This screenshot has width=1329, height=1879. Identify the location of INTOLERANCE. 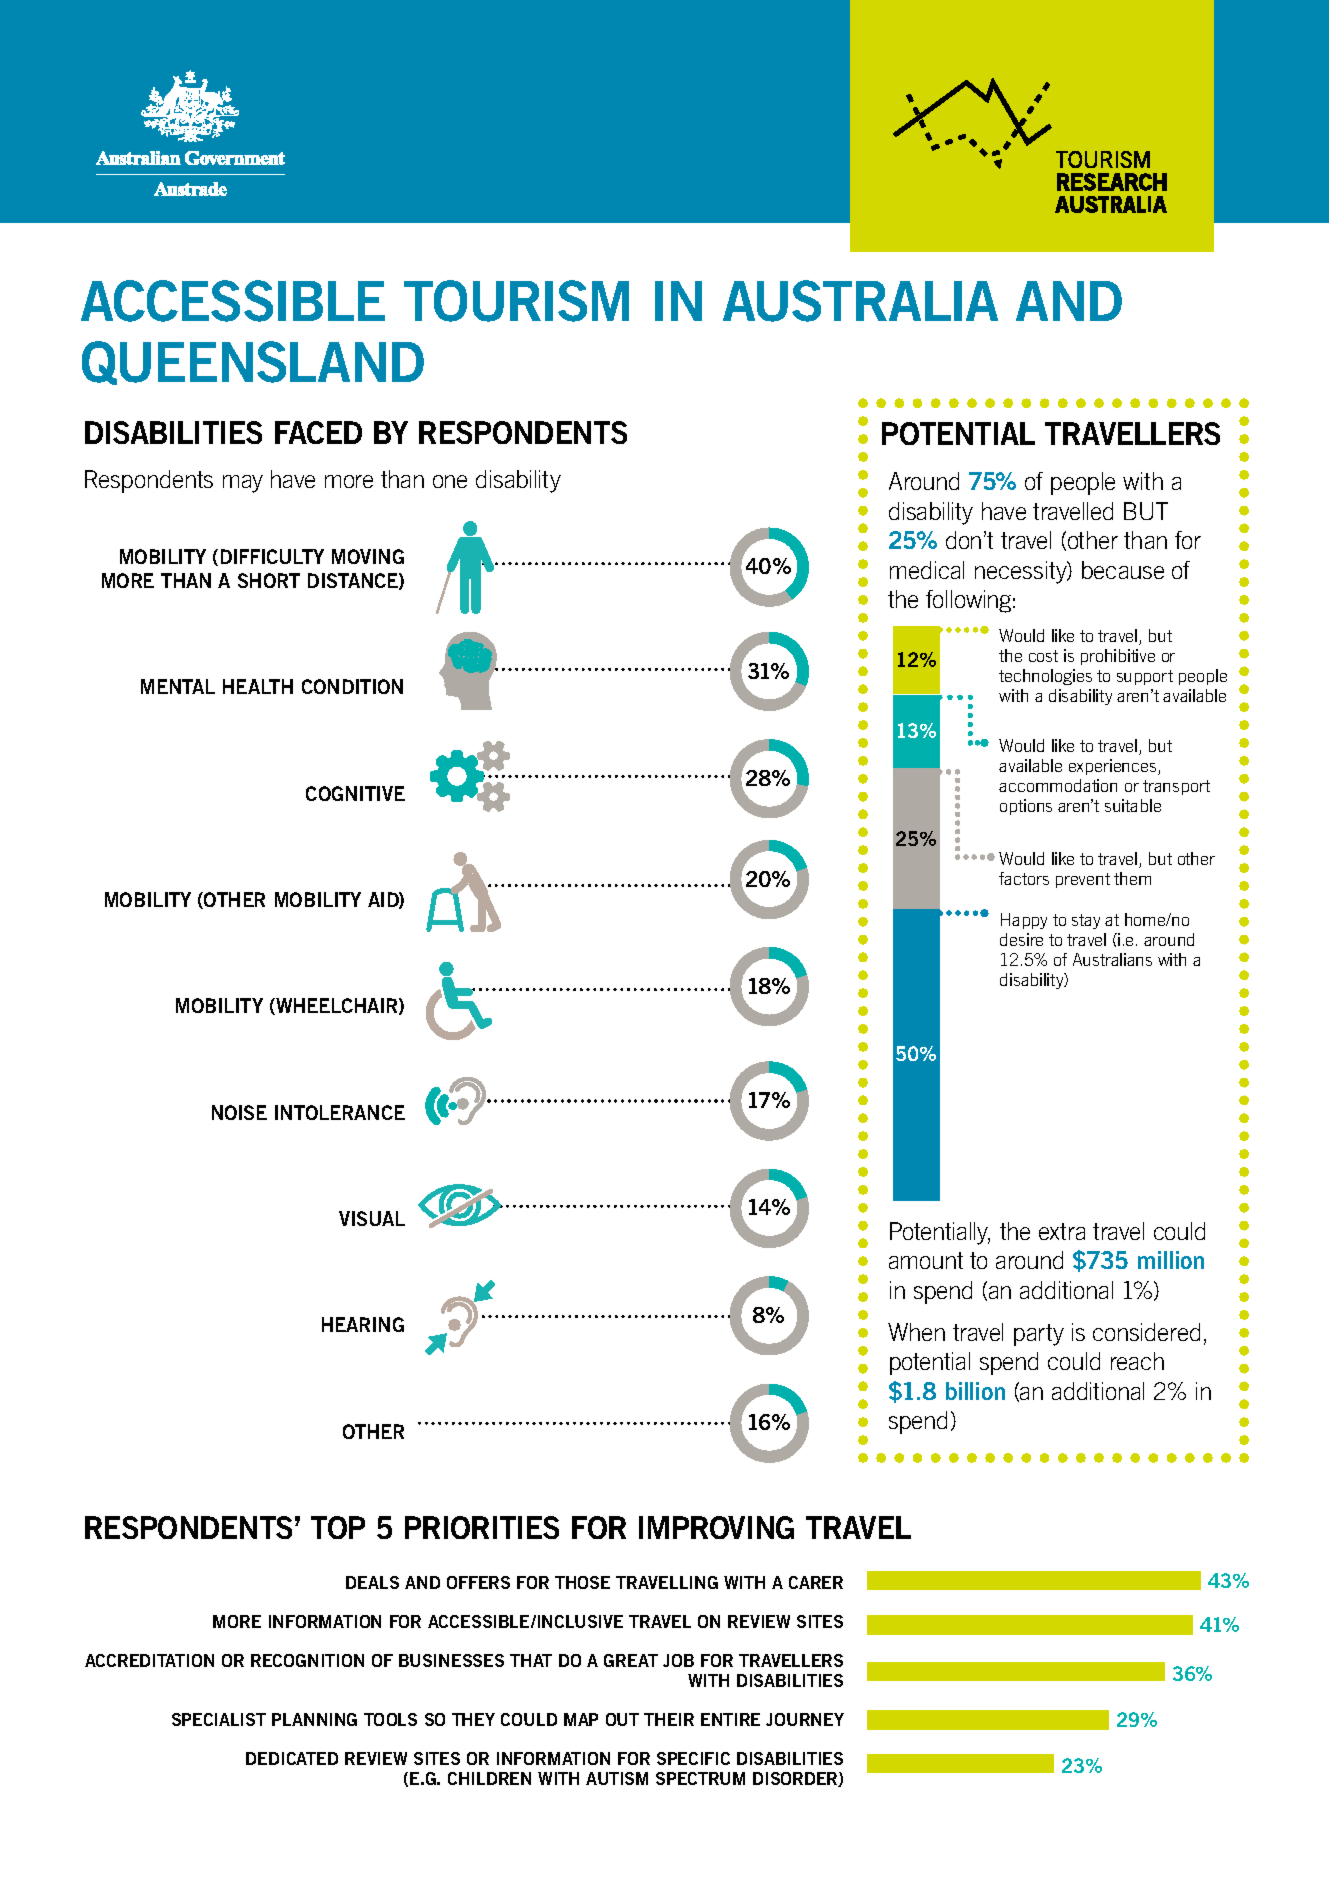
(340, 1112).
